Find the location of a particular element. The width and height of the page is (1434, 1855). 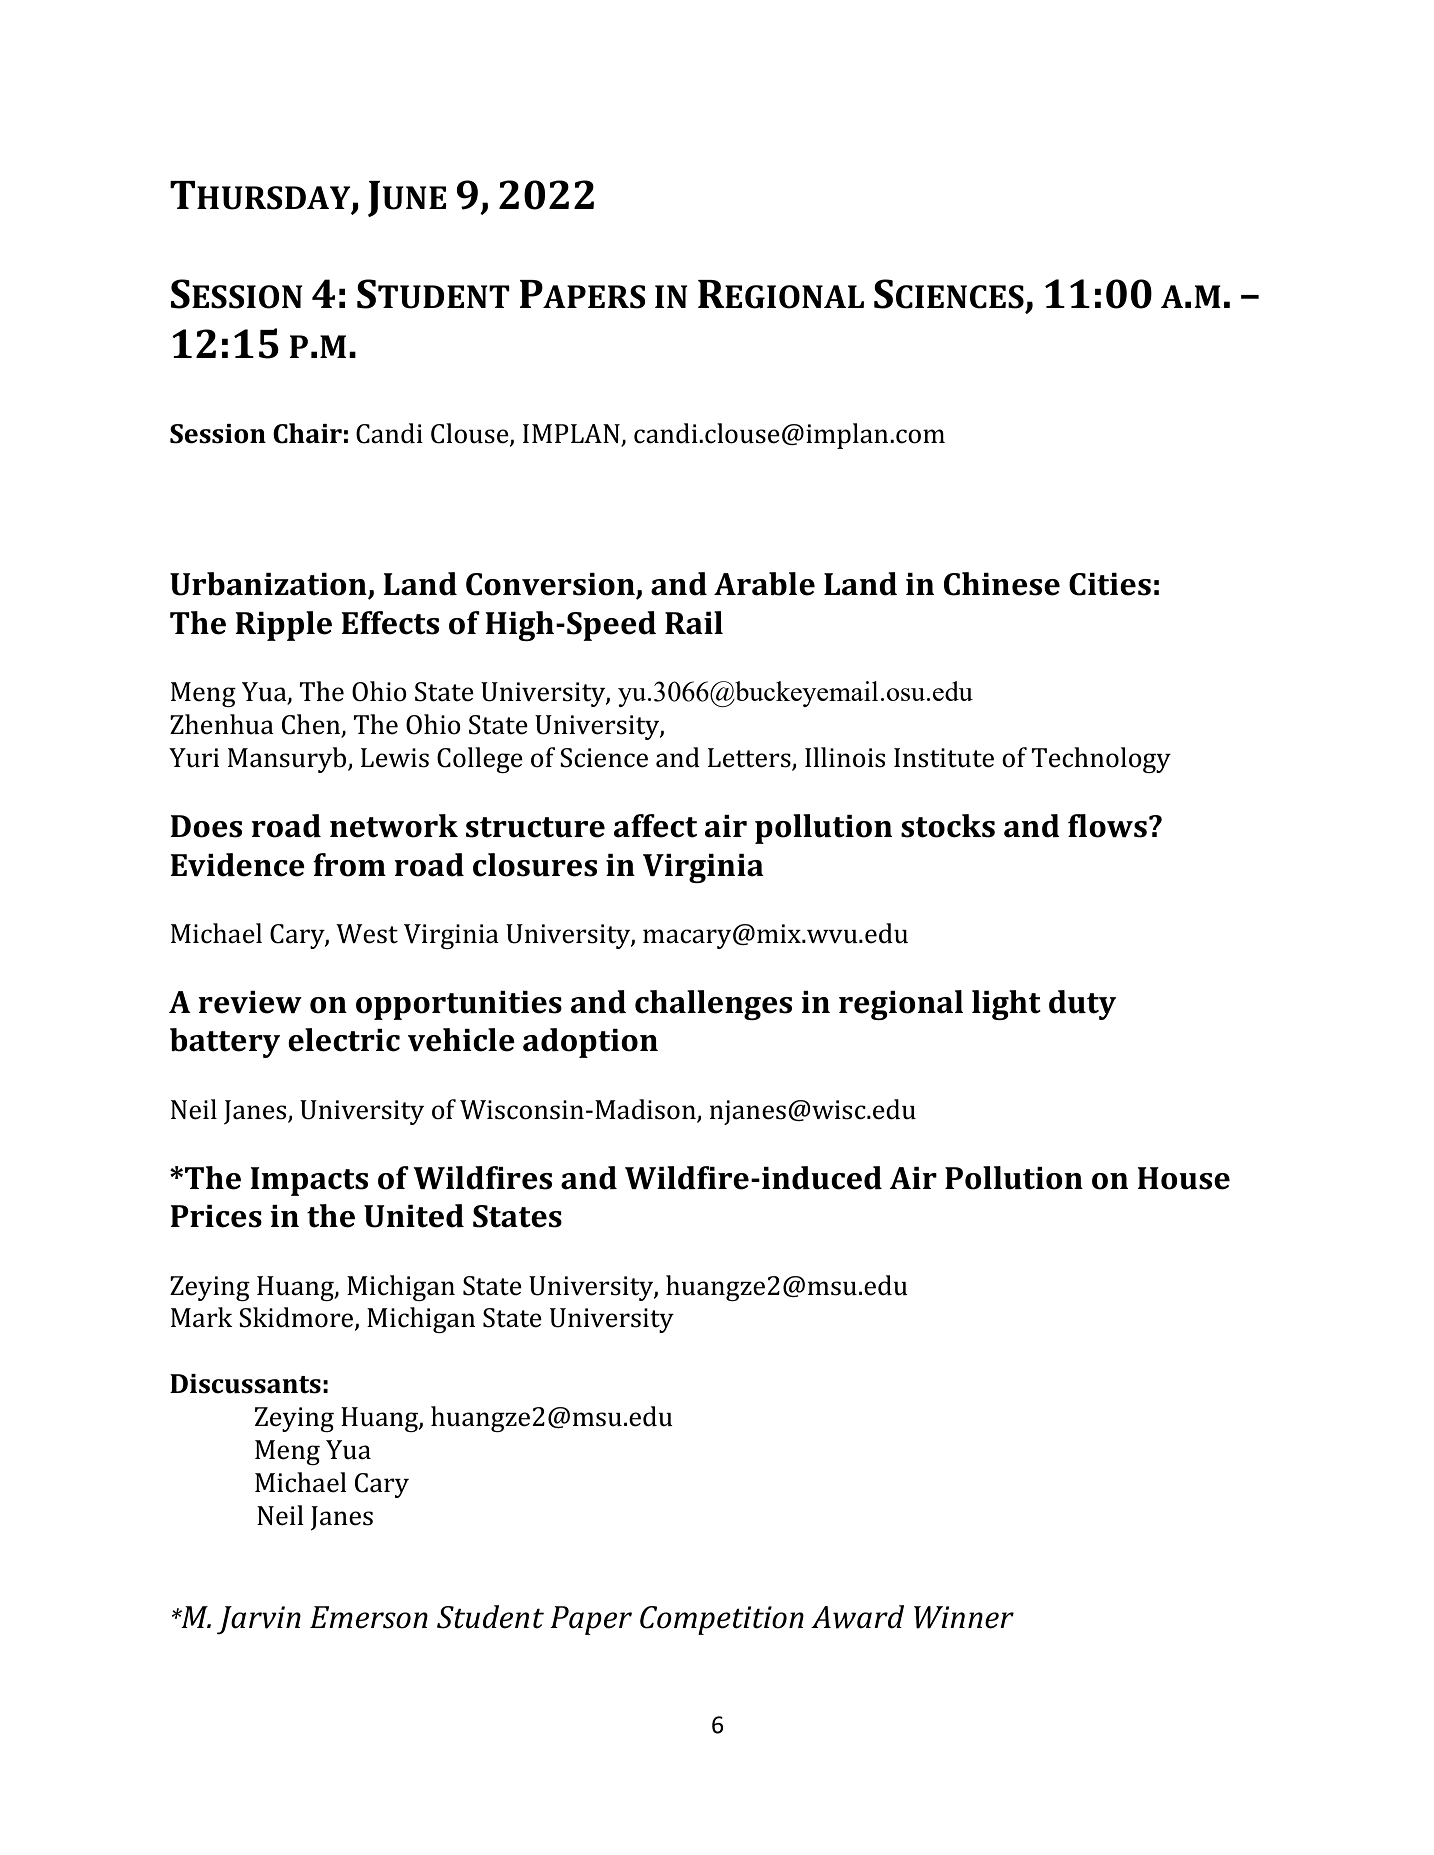

challenges is located at coordinates (713, 1005).
